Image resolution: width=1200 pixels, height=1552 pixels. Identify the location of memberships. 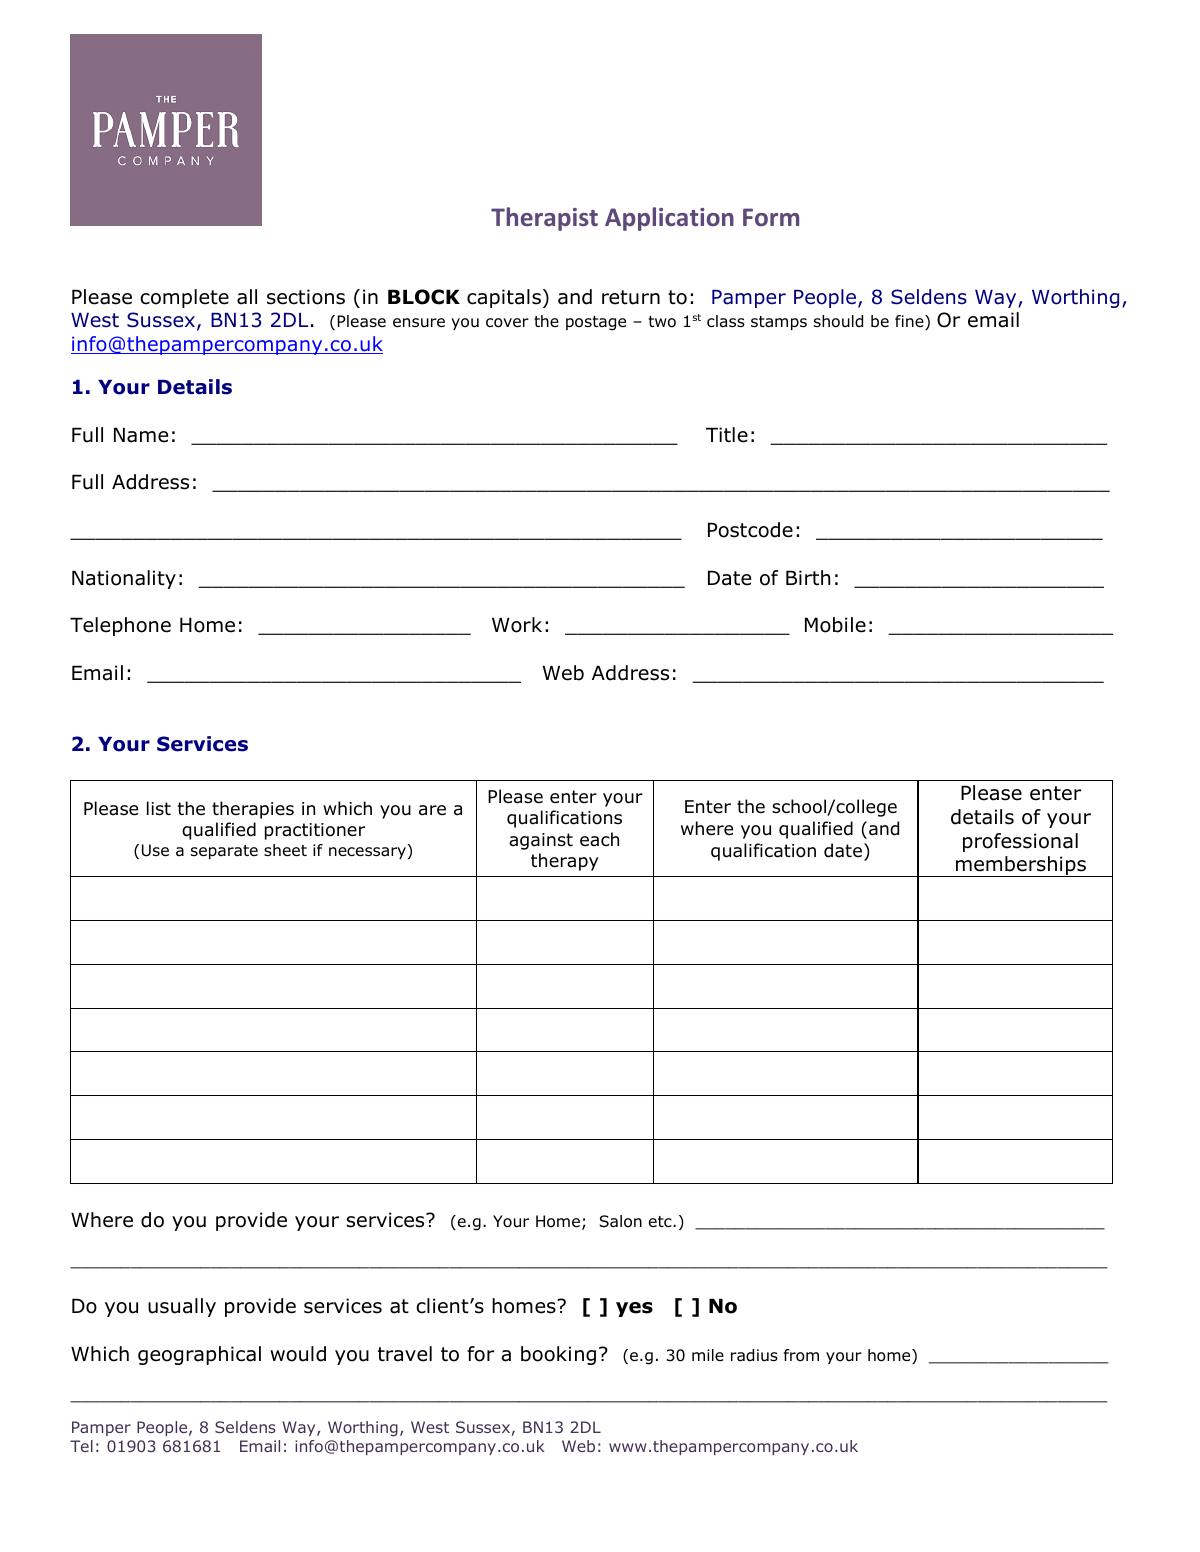
(1021, 866).
